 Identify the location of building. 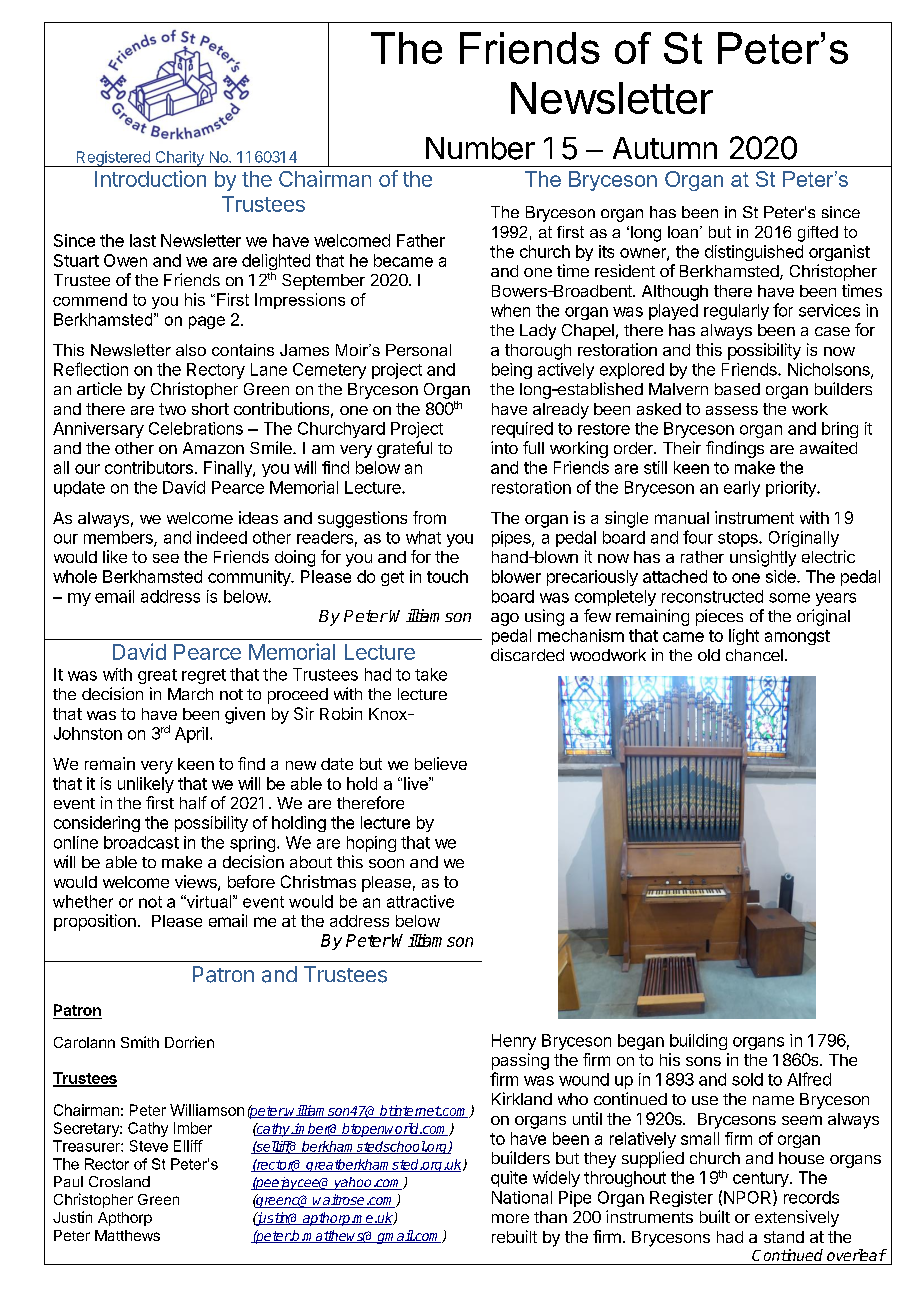
(698, 1042).
